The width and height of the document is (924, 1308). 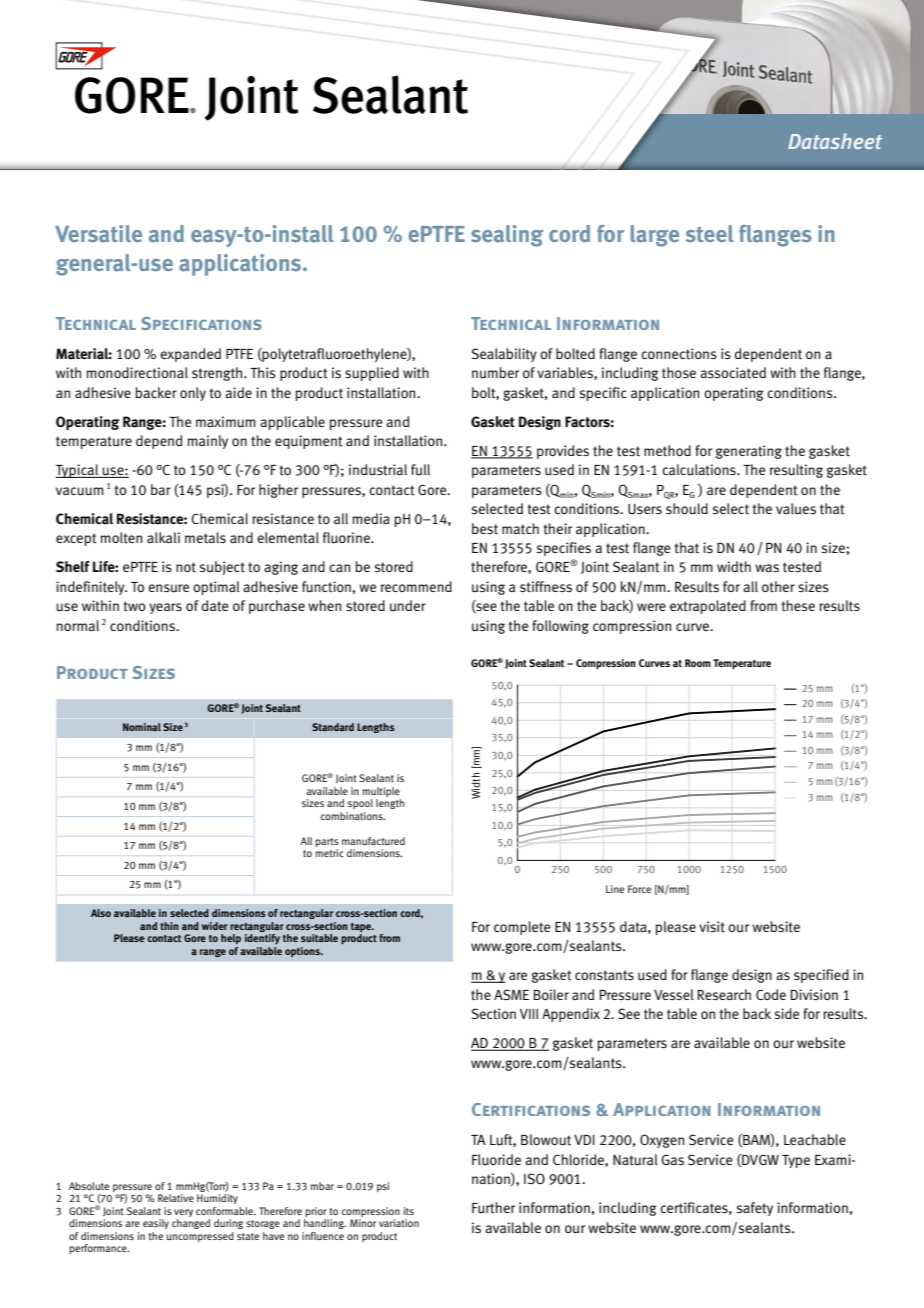 What do you see at coordinates (142, 727) in the document?
I see `Nominal` at bounding box center [142, 727].
